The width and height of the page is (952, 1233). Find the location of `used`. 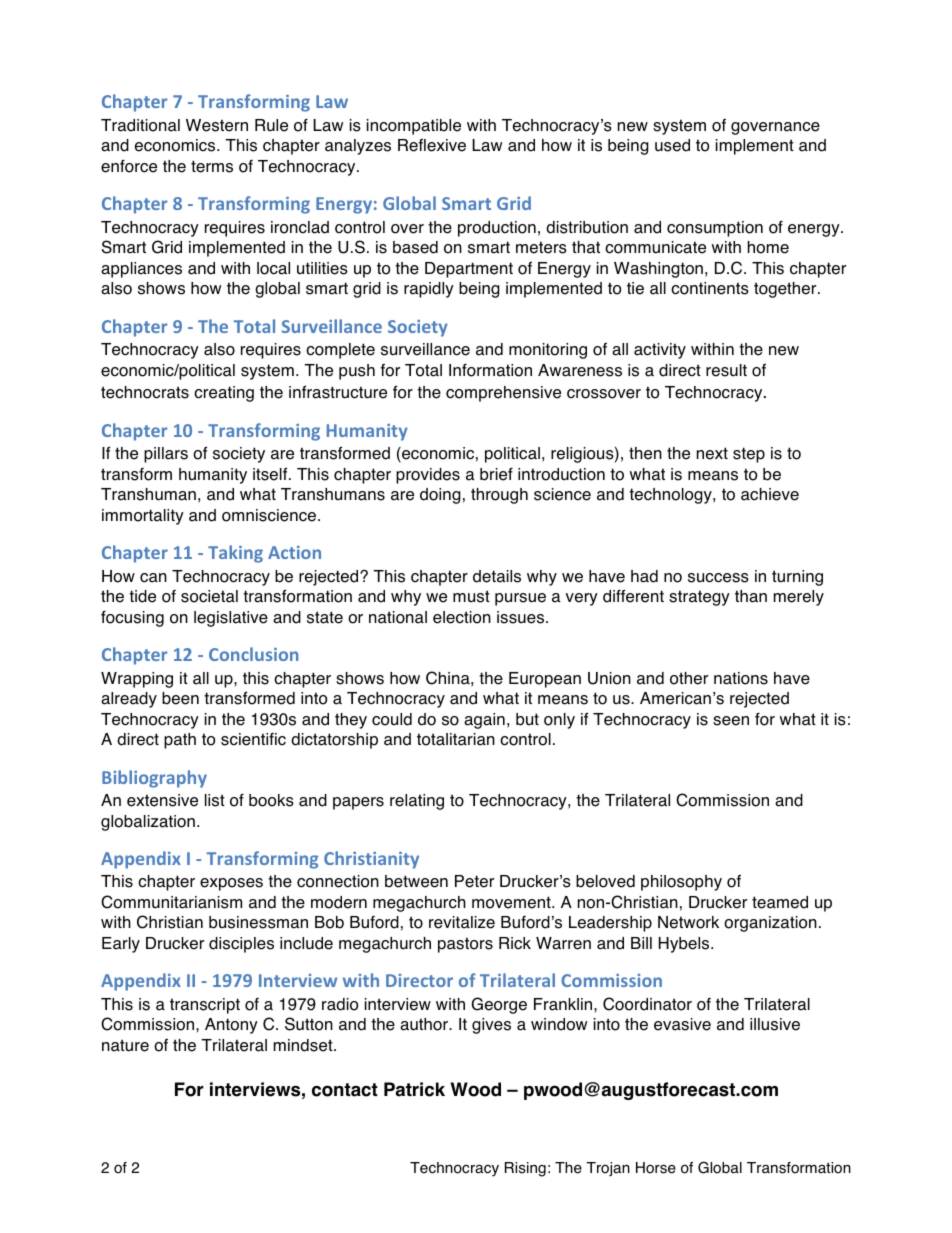

used is located at coordinates (672, 145).
